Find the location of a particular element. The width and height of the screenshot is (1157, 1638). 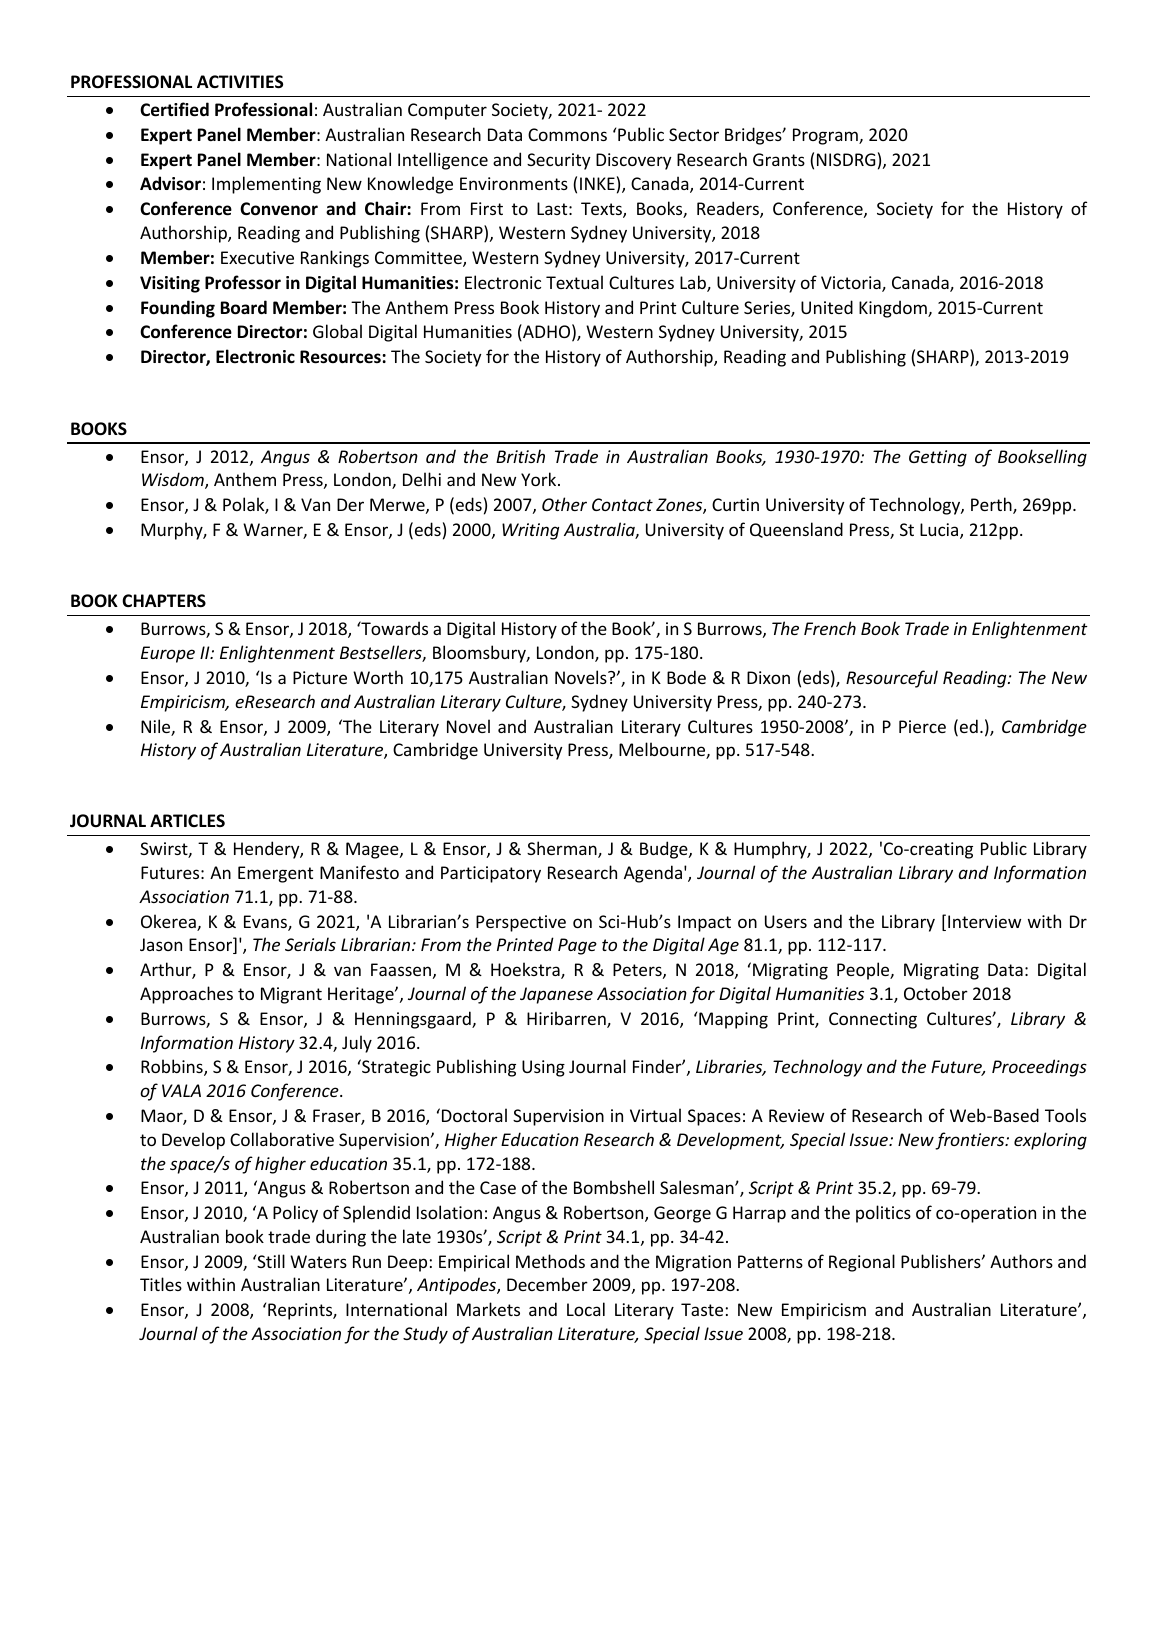

Lucia is located at coordinates (940, 531).
